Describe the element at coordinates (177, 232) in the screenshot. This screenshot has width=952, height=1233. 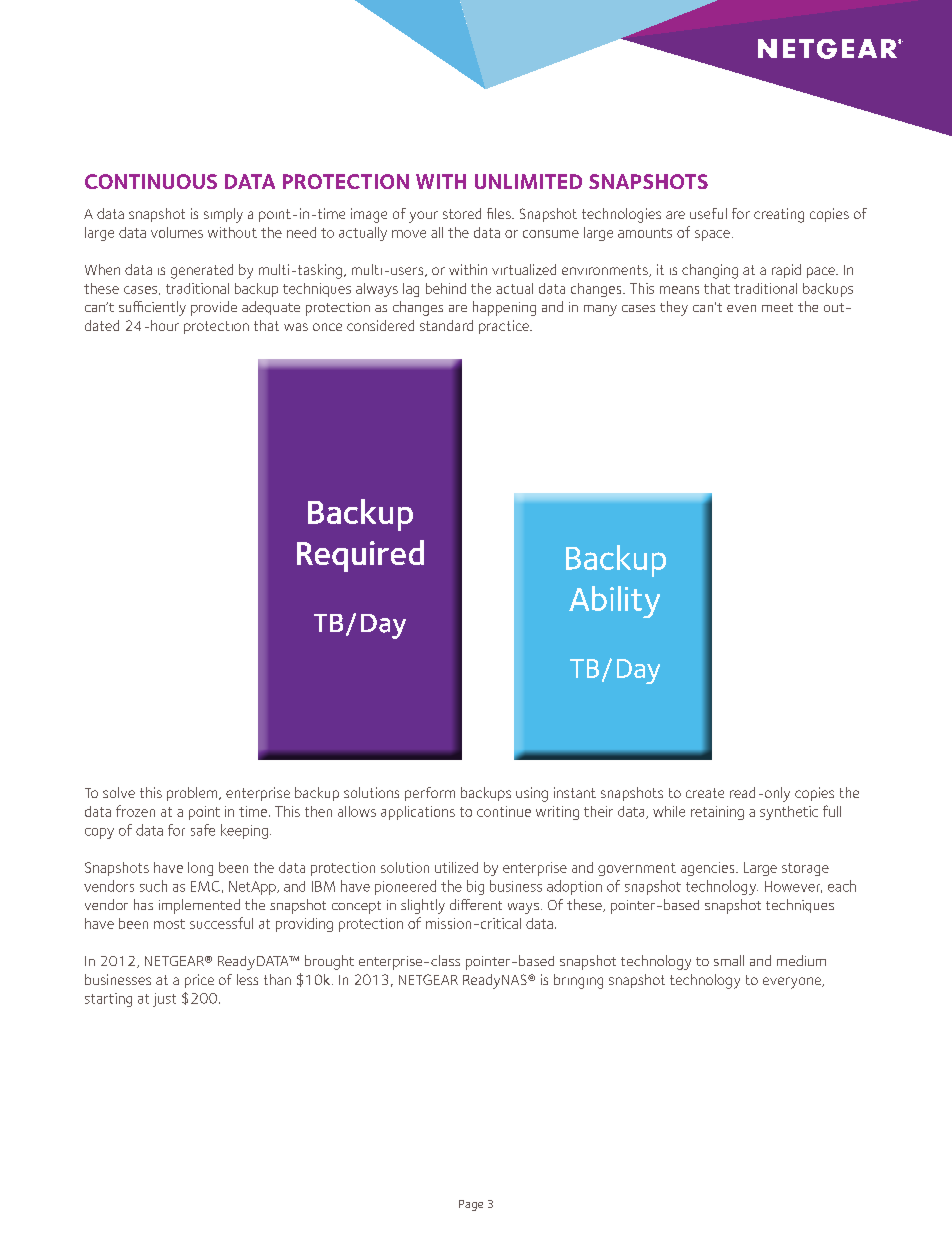
I see `volumes` at that location.
